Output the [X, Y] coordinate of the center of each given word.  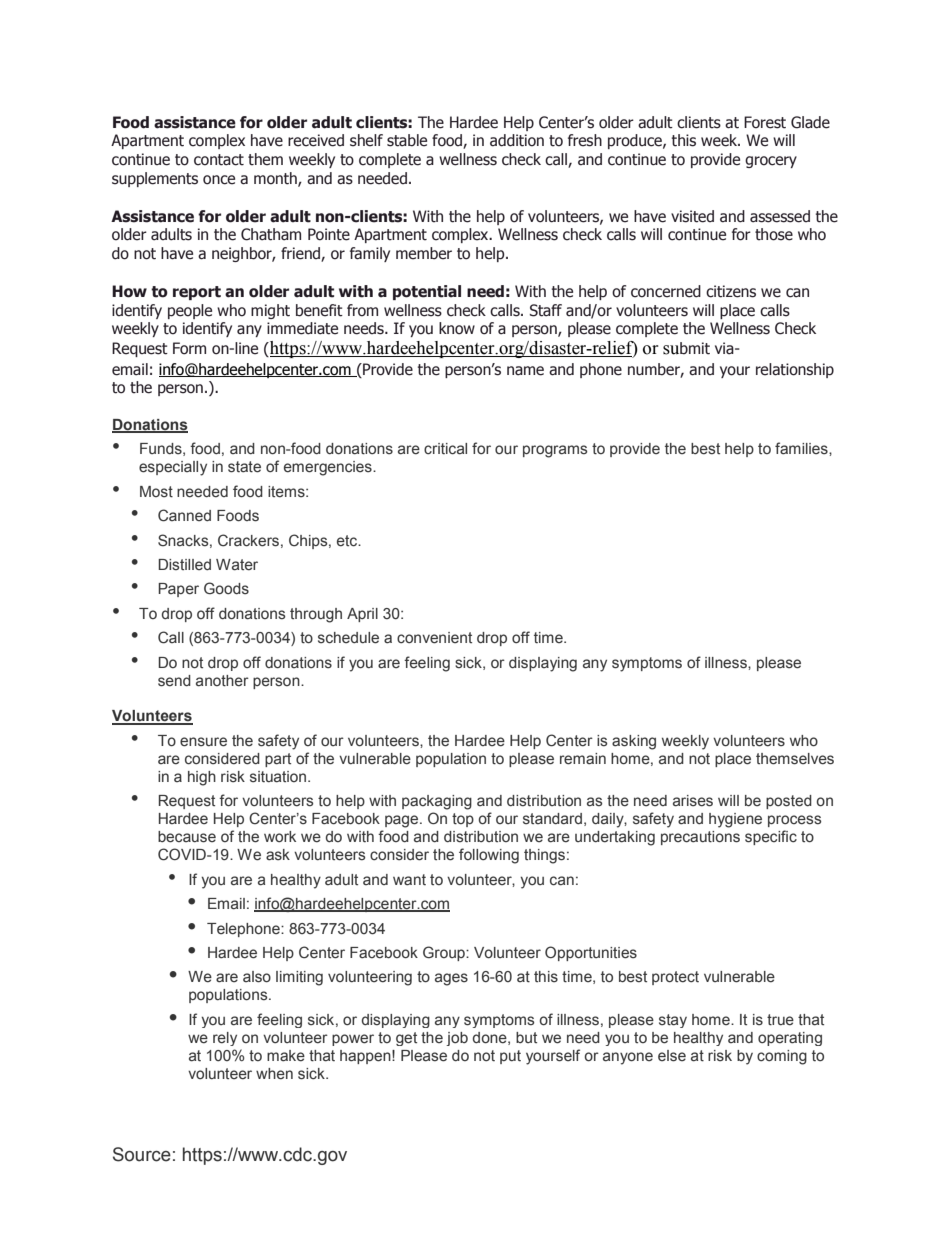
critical [445, 449]
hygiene [735, 820]
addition [517, 140]
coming [782, 1057]
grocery [771, 162]
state [244, 467]
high [202, 778]
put [510, 1057]
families [802, 448]
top [463, 820]
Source [142, 1154]
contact [219, 160]
